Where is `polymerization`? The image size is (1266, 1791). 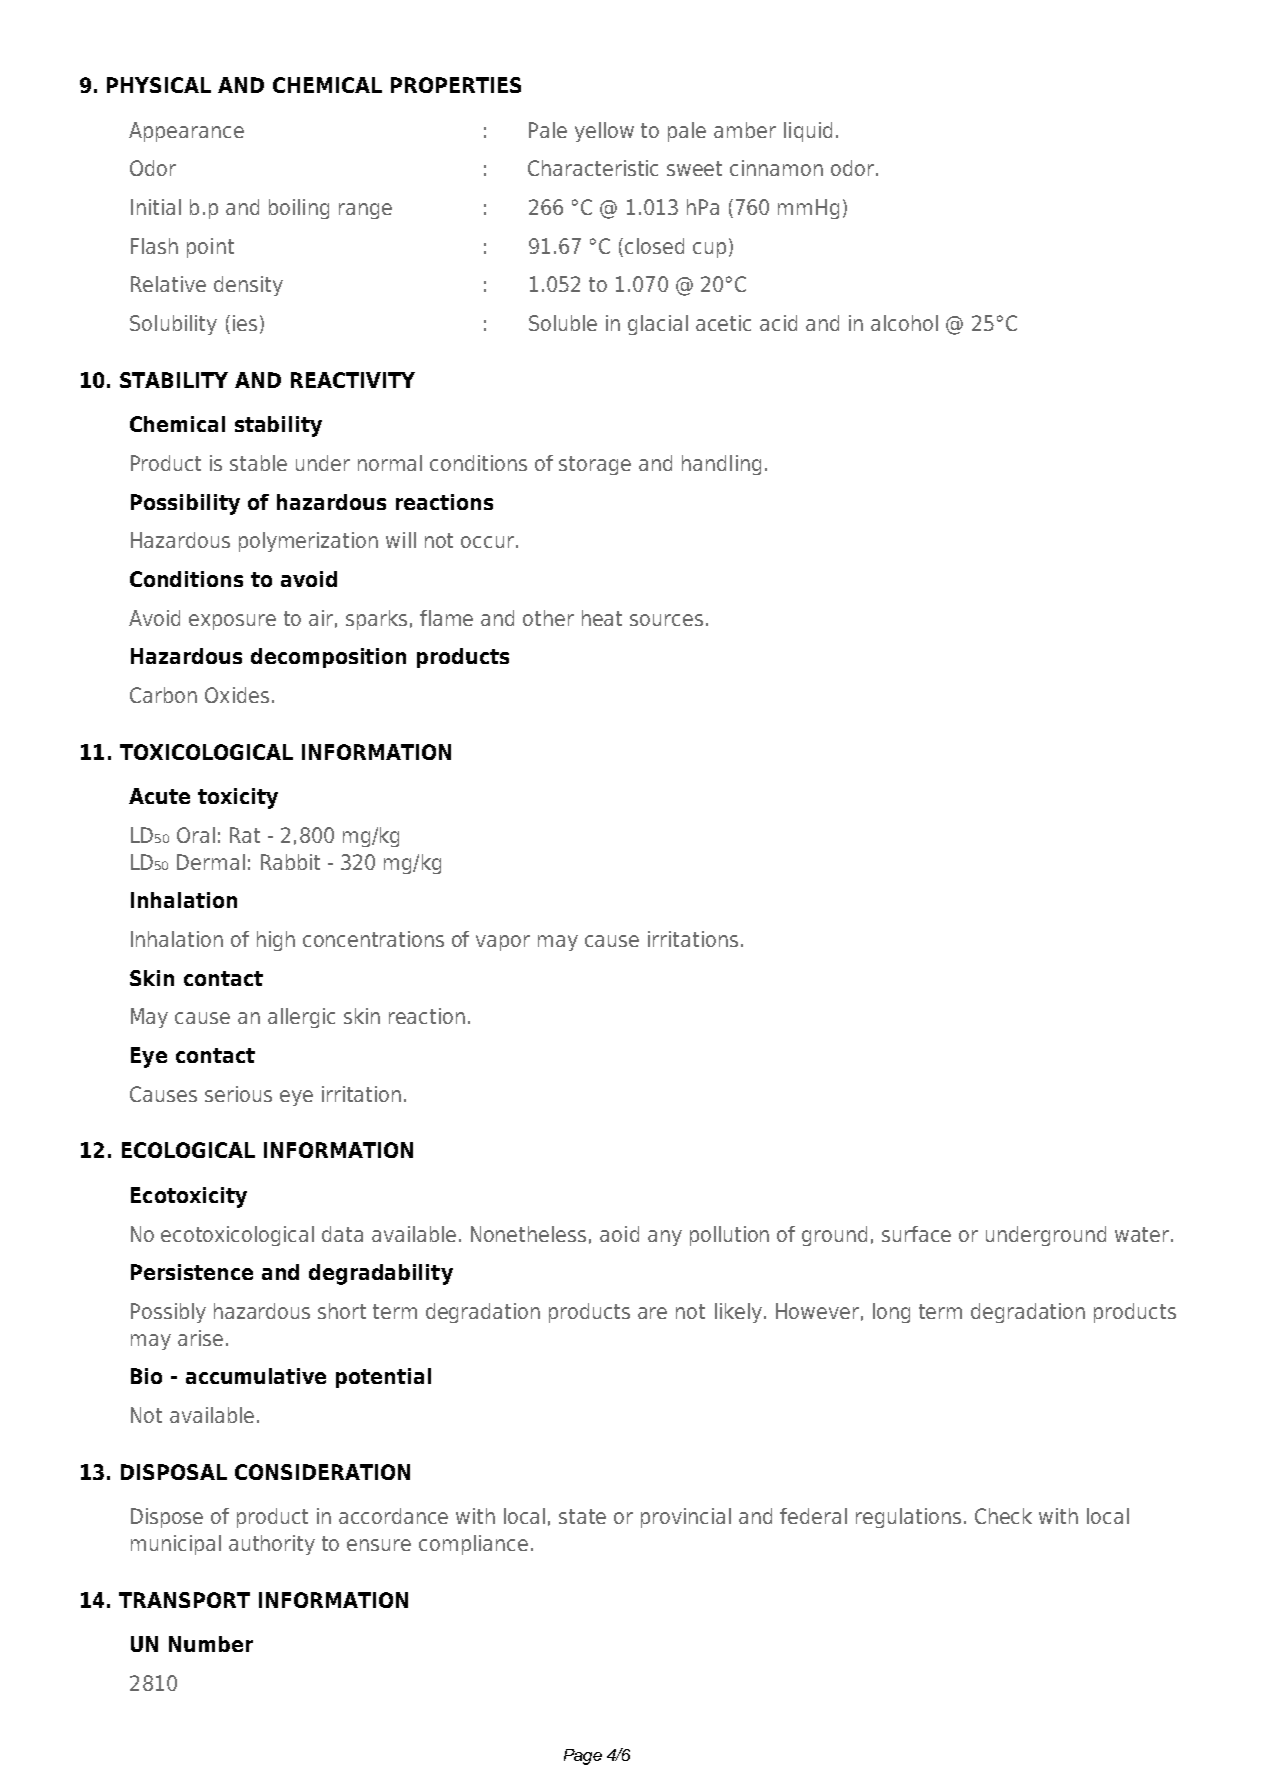 polymerization is located at coordinates (308, 542).
